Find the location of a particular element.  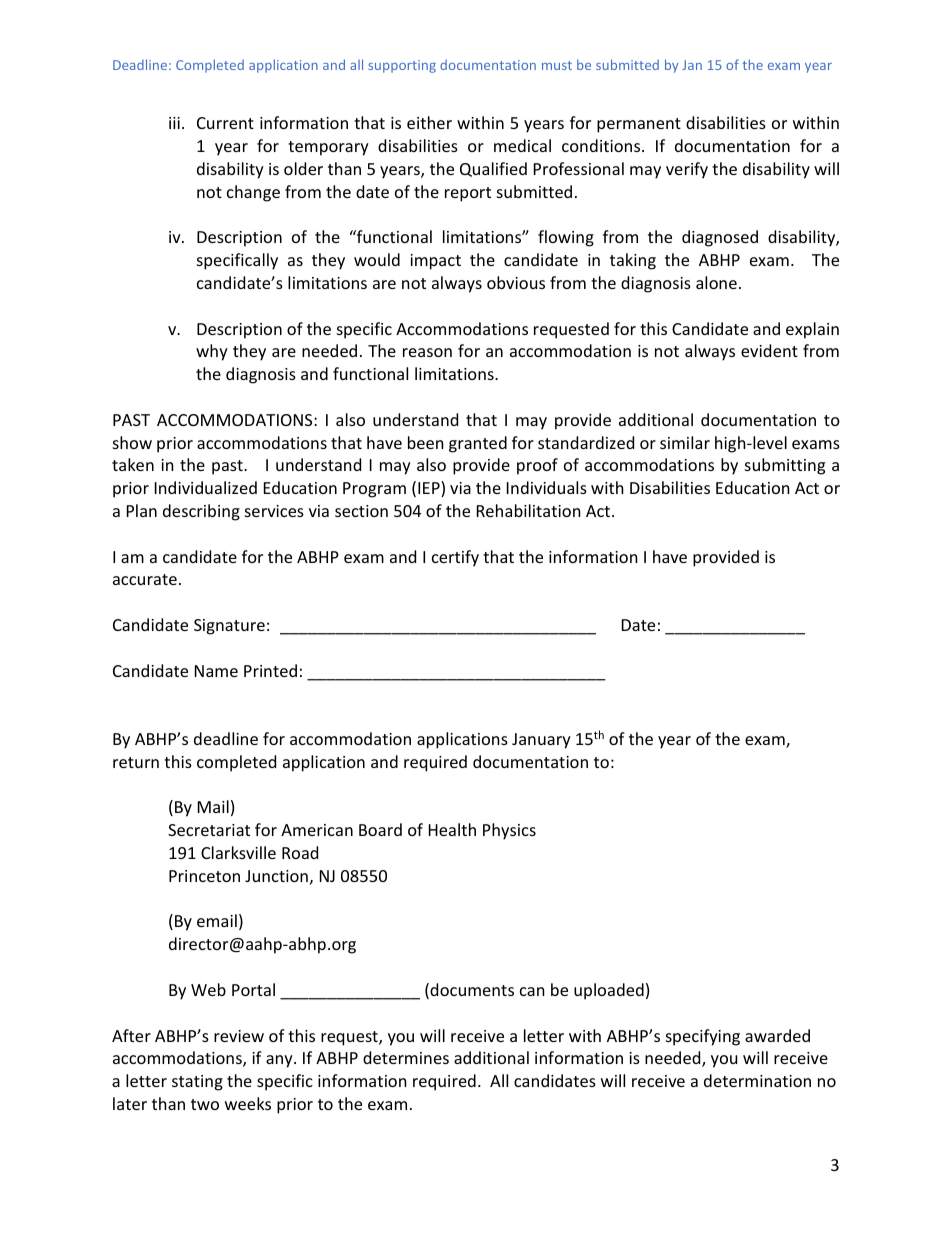

Current is located at coordinates (225, 123).
